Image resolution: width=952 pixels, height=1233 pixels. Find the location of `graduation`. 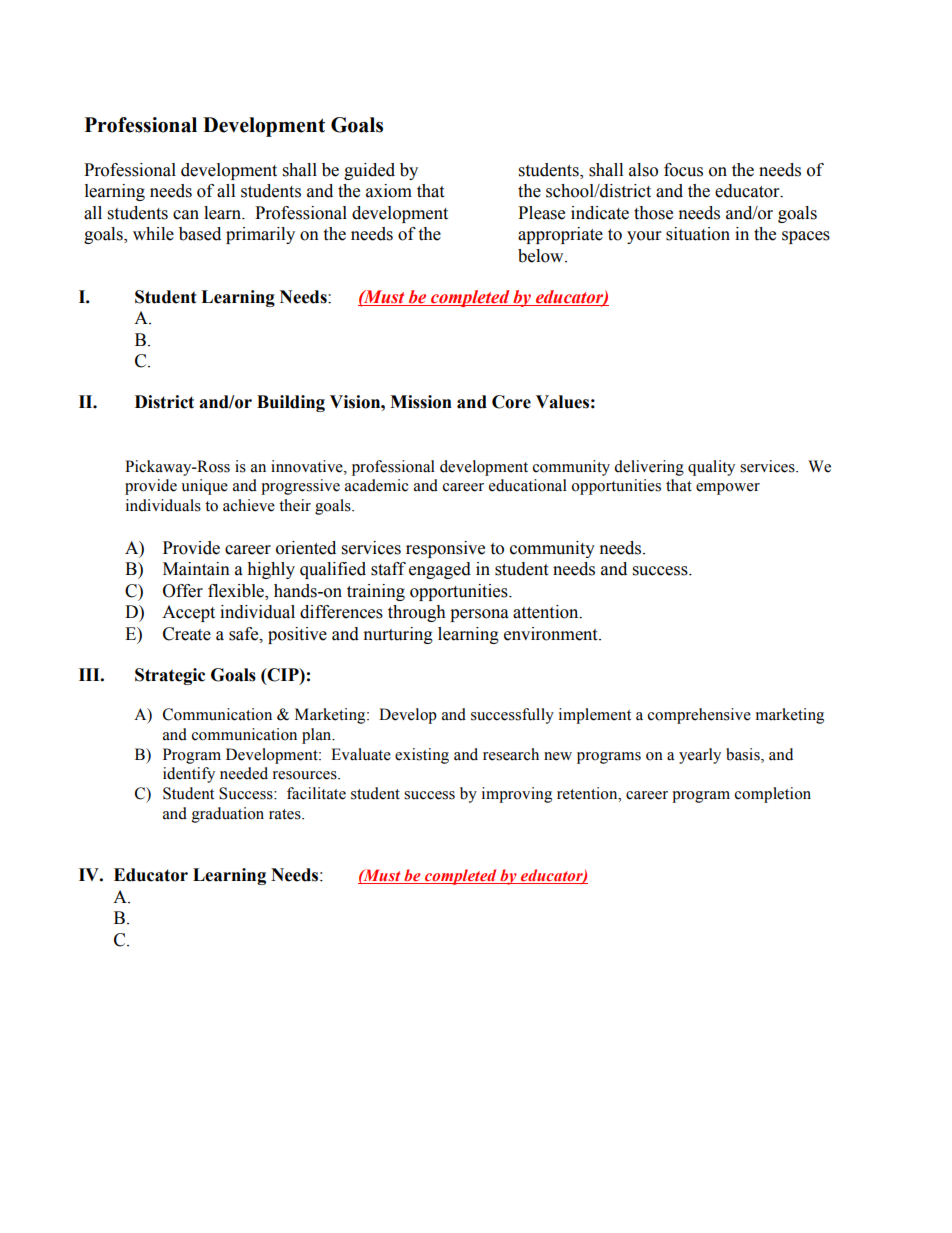

graduation is located at coordinates (228, 815).
